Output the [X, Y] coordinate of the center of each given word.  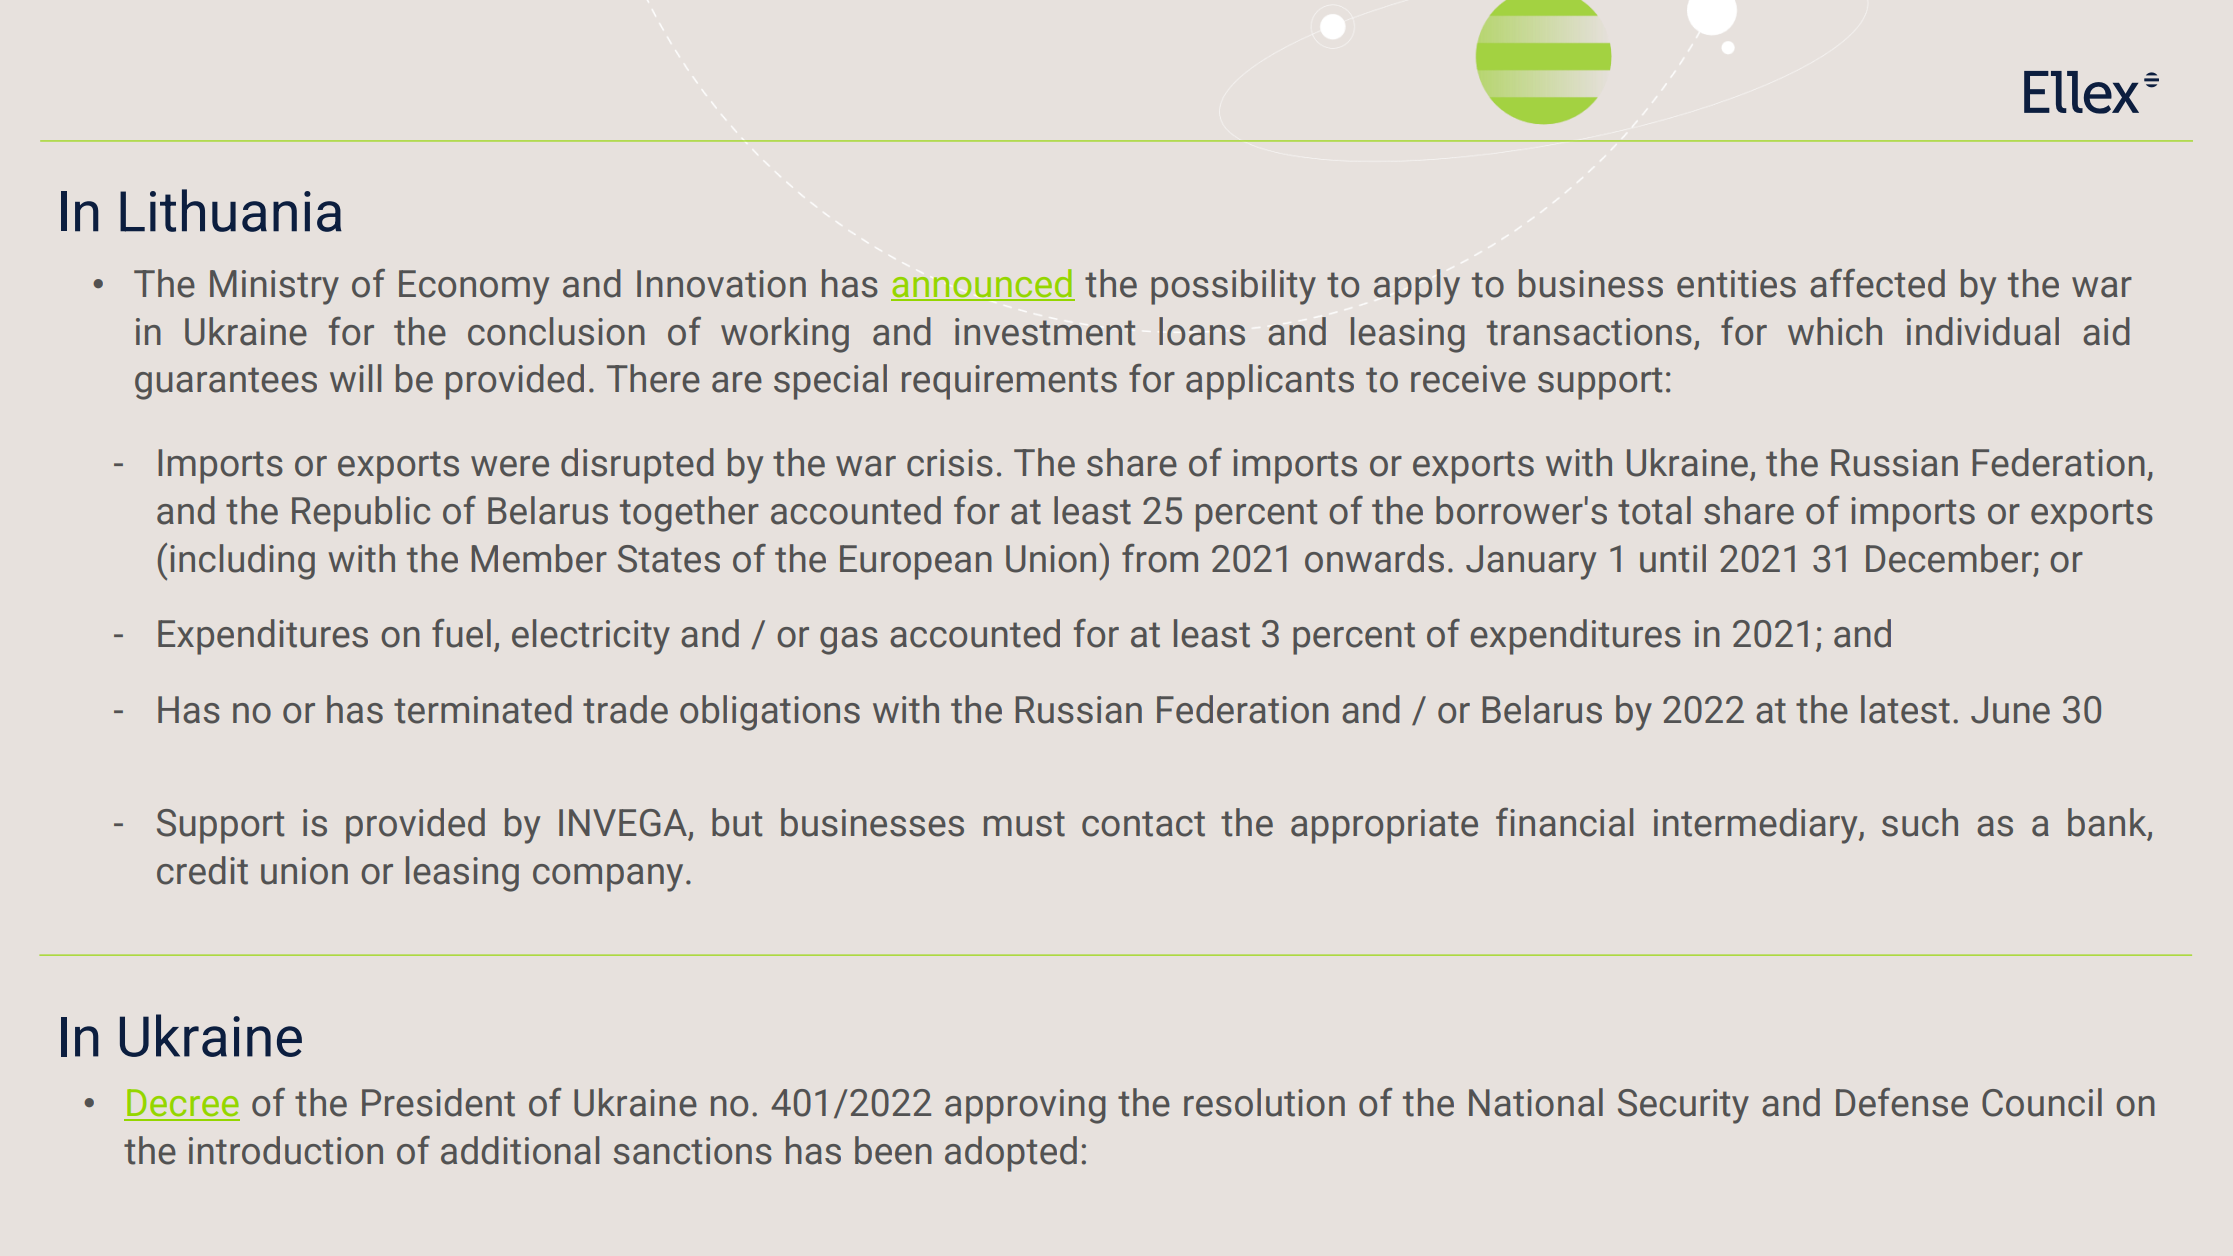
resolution [1264, 1102]
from [1160, 558]
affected [1877, 283]
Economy [474, 287]
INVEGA [624, 824]
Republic [361, 514]
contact [1143, 824]
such [1920, 822]
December [1949, 558]
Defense [1902, 1102]
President [438, 1102]
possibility [1233, 287]
